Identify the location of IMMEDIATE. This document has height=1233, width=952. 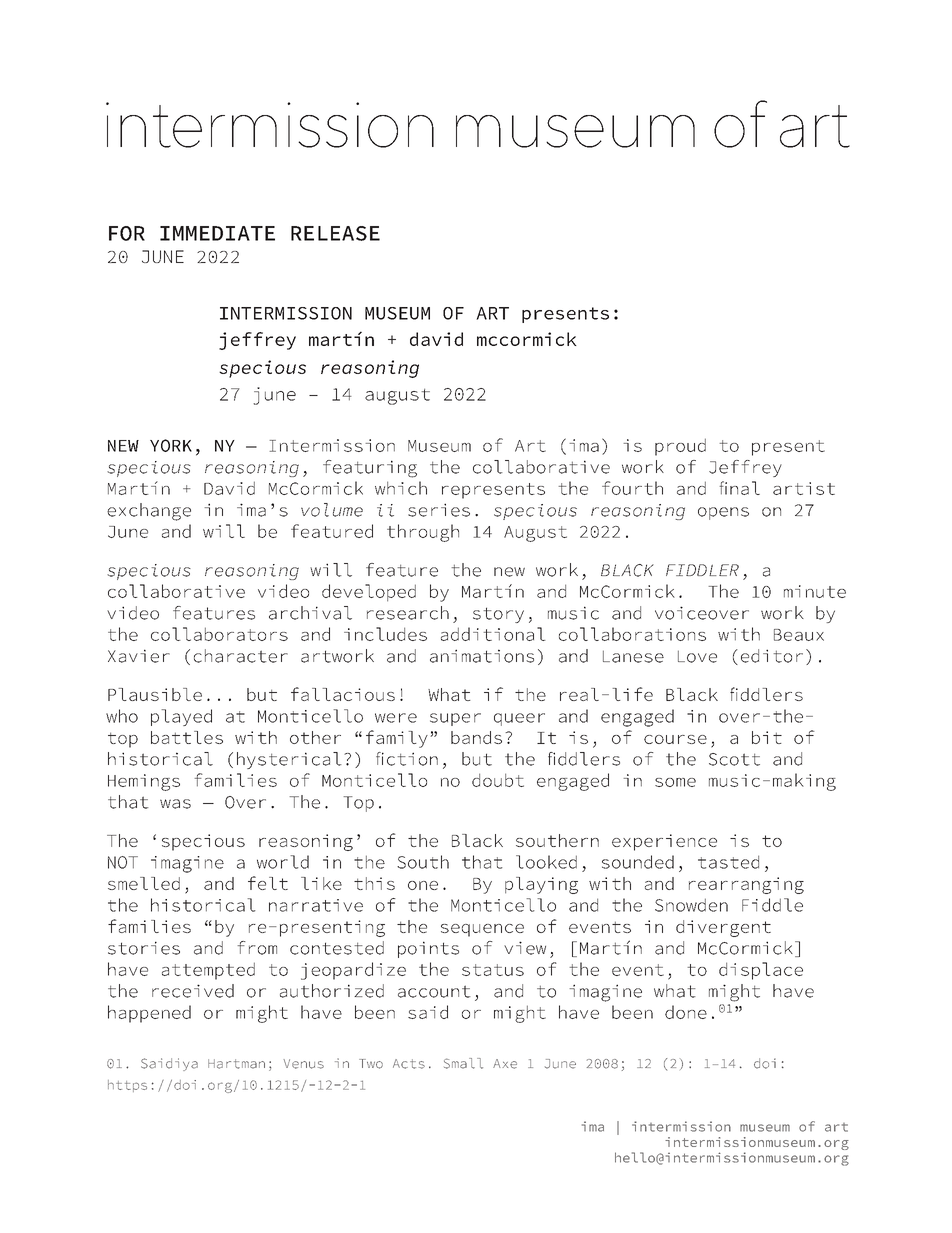
(217, 233).
